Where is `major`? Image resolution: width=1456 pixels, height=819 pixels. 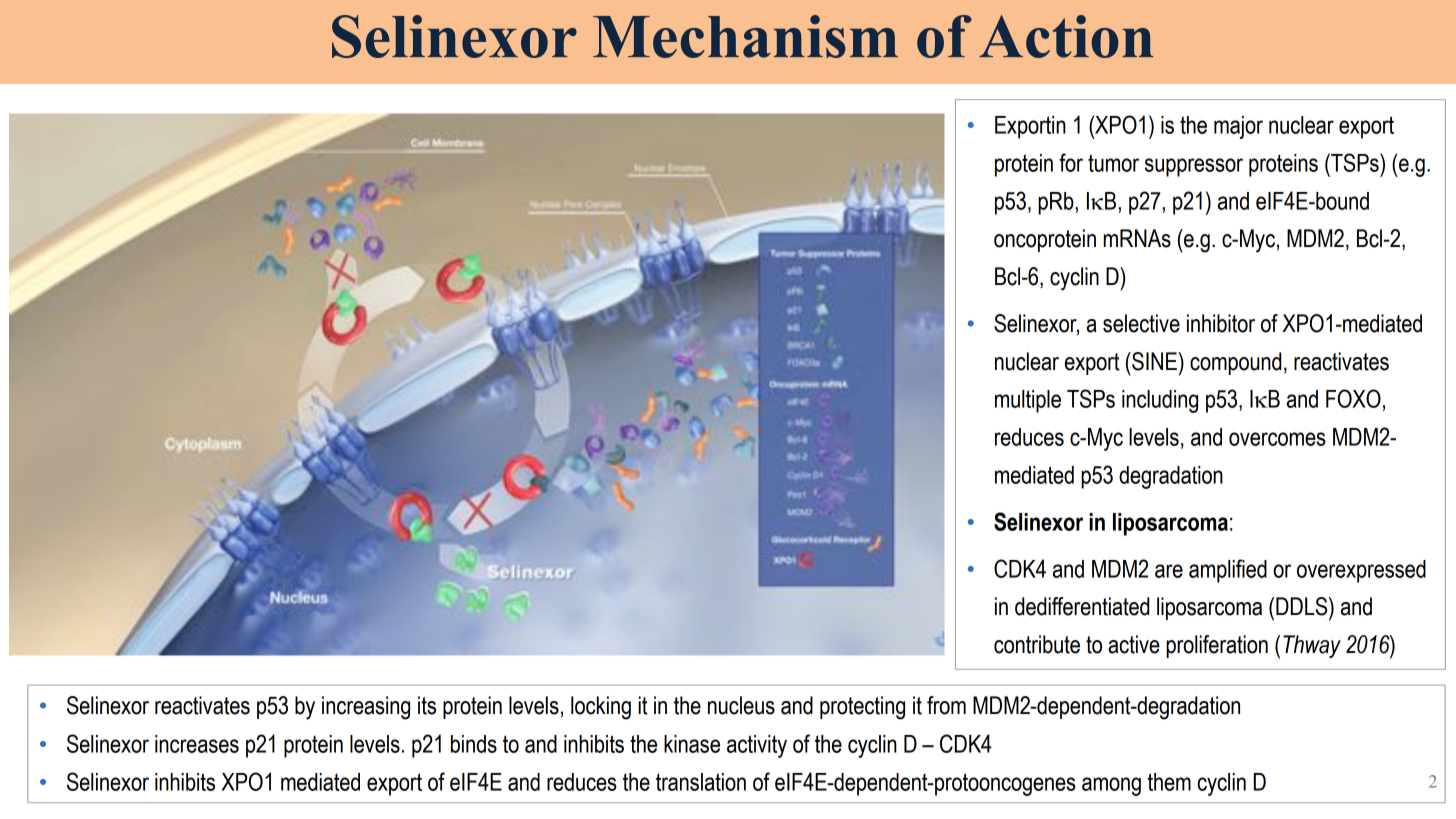
major is located at coordinates (1238, 127).
